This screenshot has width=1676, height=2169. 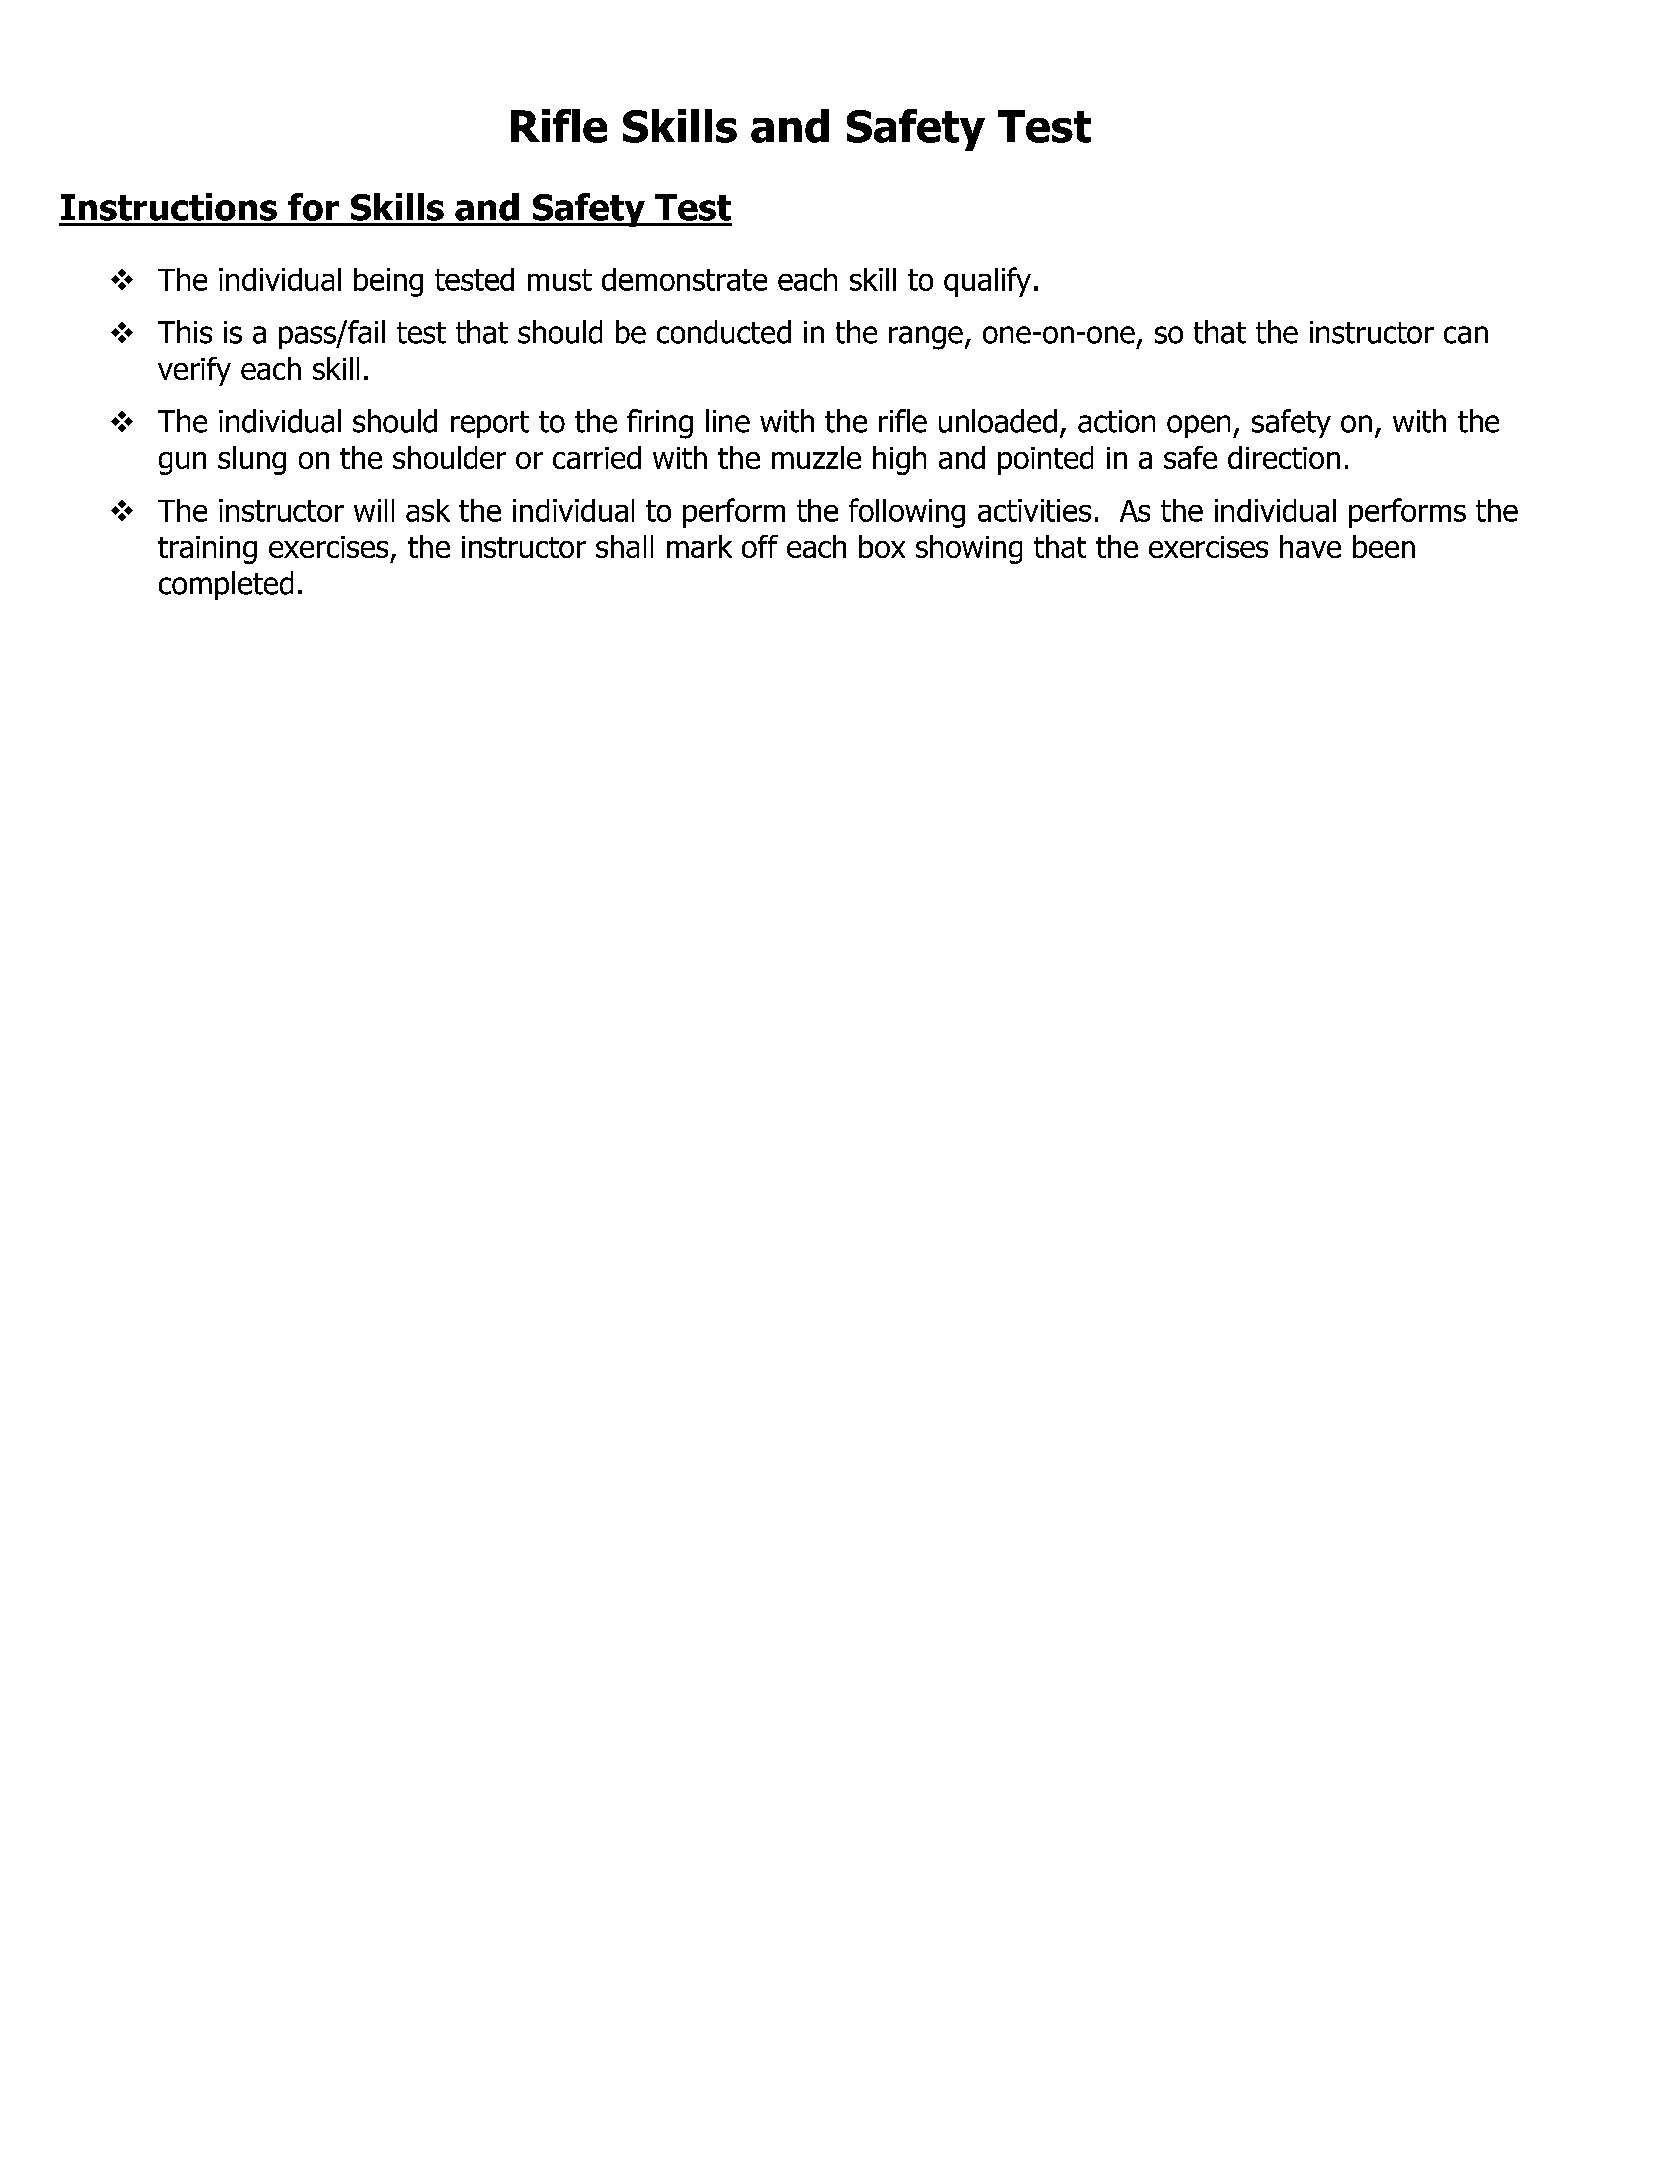 I want to click on have, so click(x=1310, y=546).
